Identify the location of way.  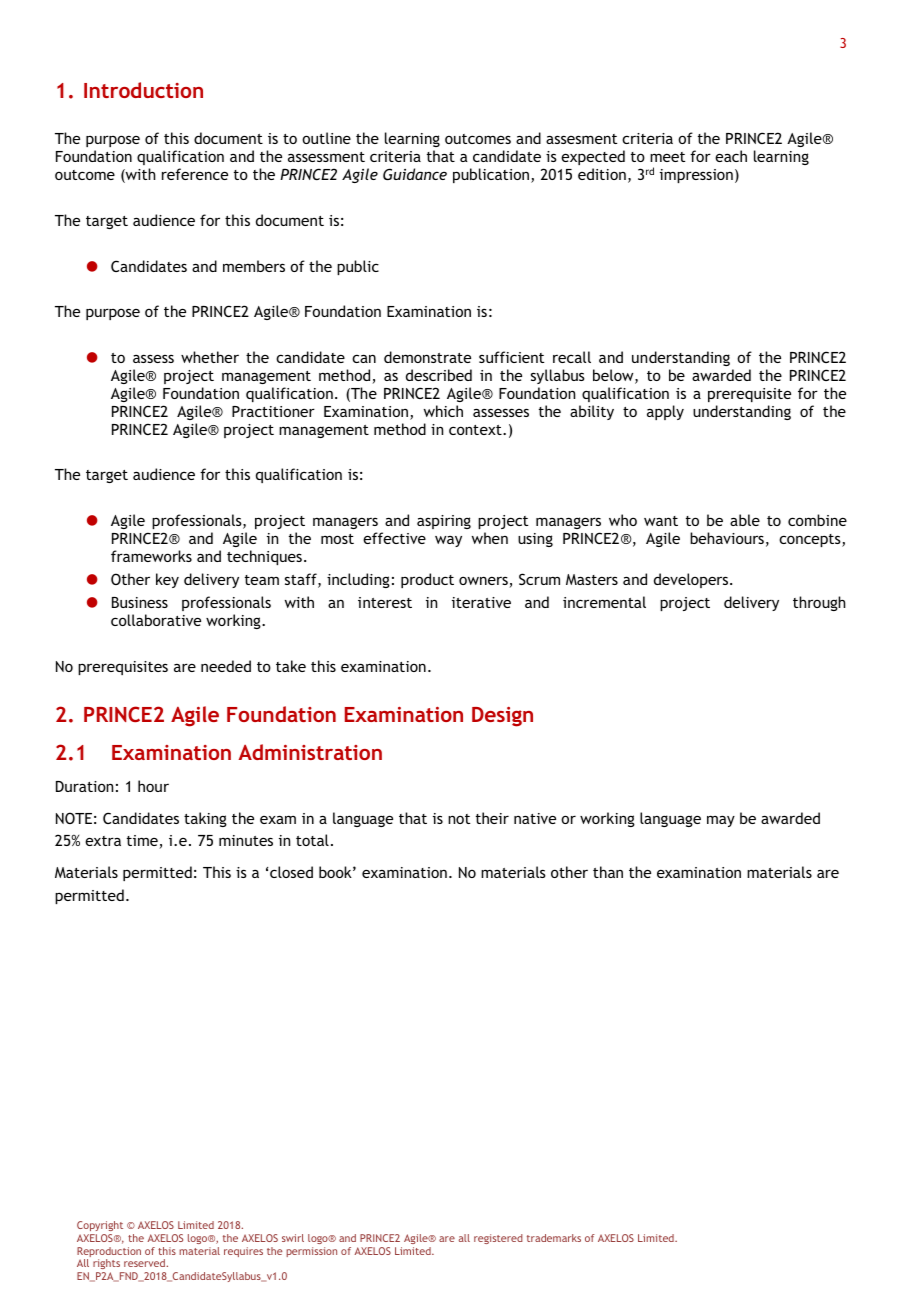
(448, 541).
